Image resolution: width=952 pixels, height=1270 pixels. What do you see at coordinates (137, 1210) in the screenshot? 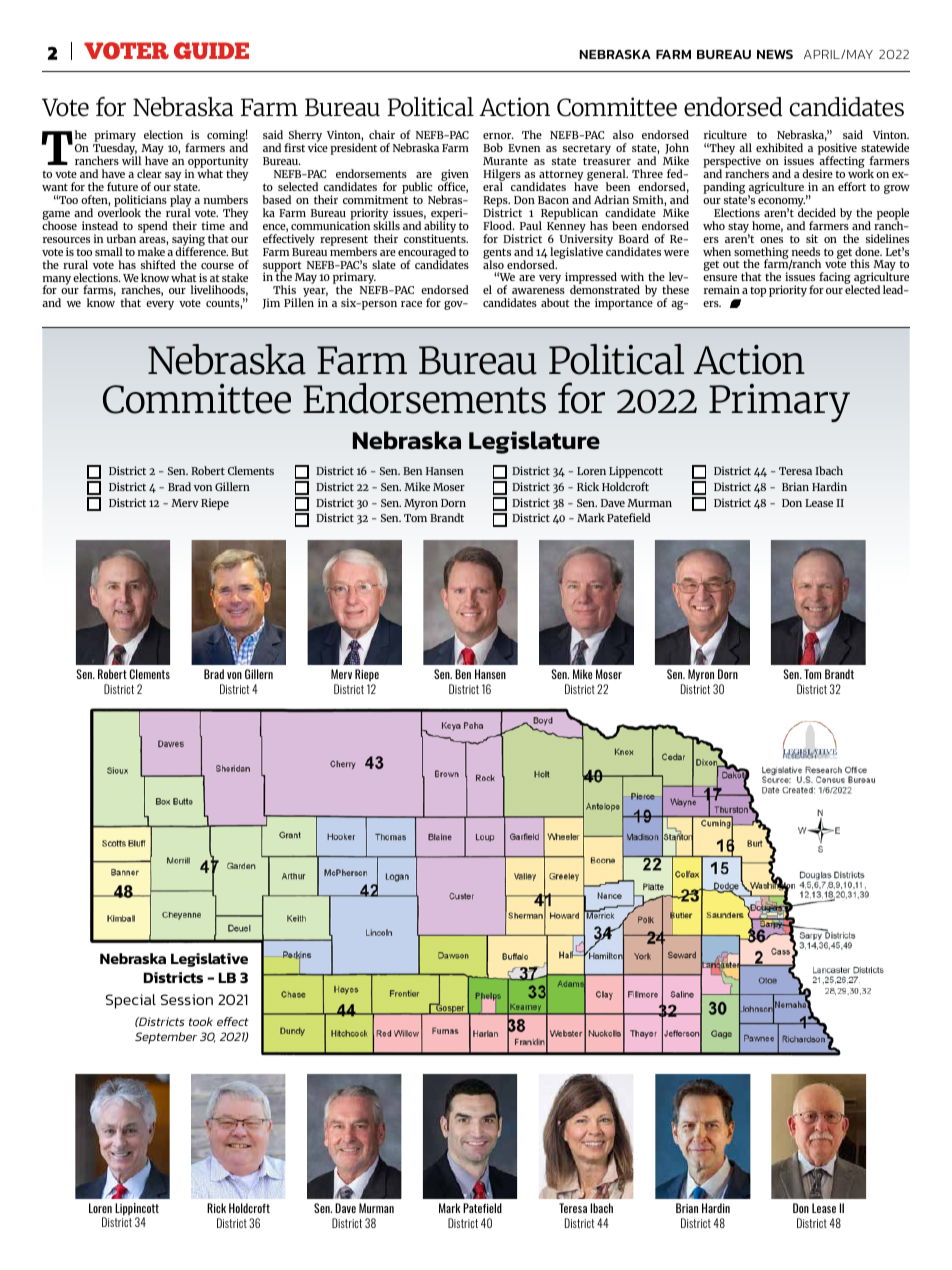
I see `Lippincott` at bounding box center [137, 1210].
